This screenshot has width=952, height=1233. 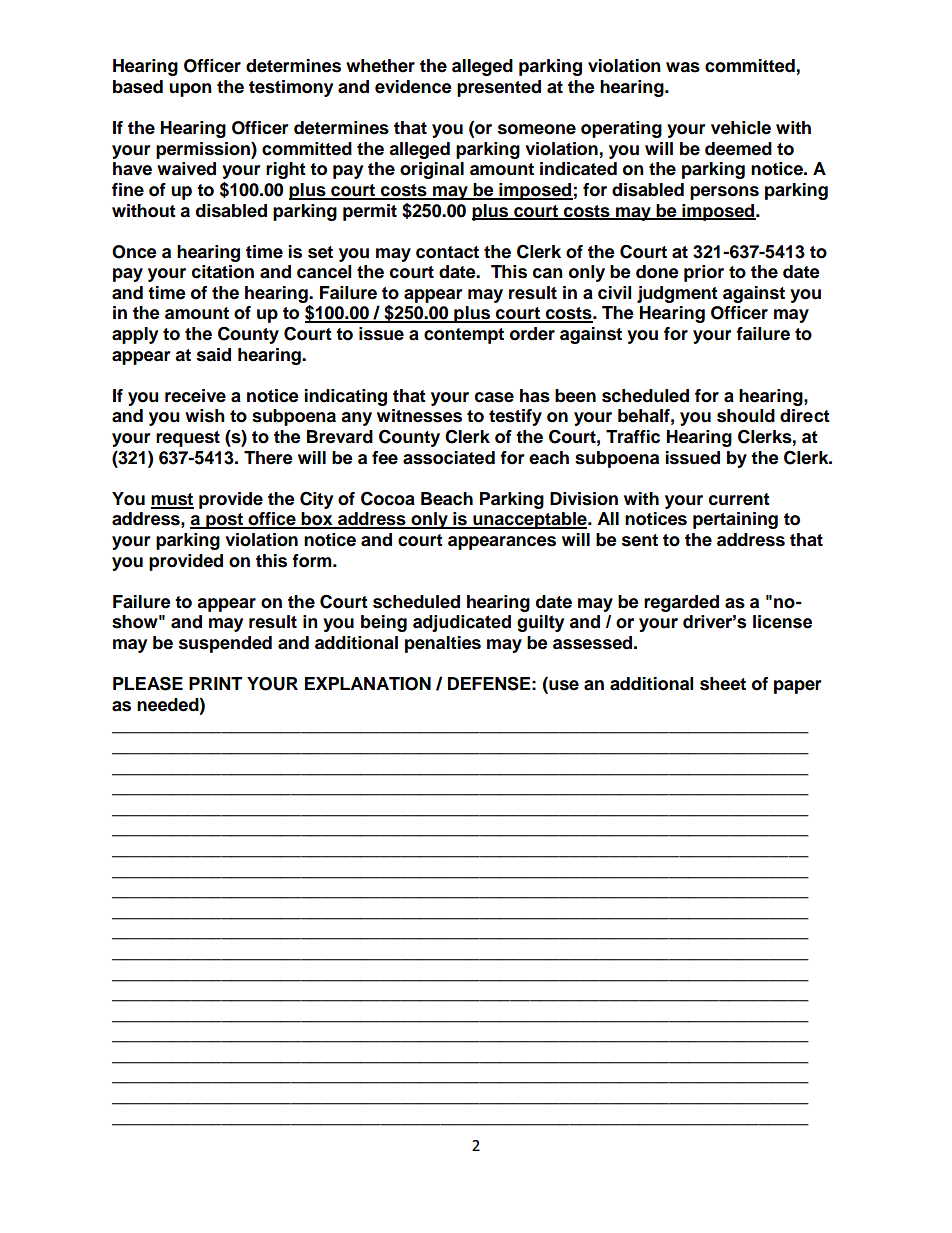 What do you see at coordinates (195, 396) in the screenshot?
I see `receive` at bounding box center [195, 396].
